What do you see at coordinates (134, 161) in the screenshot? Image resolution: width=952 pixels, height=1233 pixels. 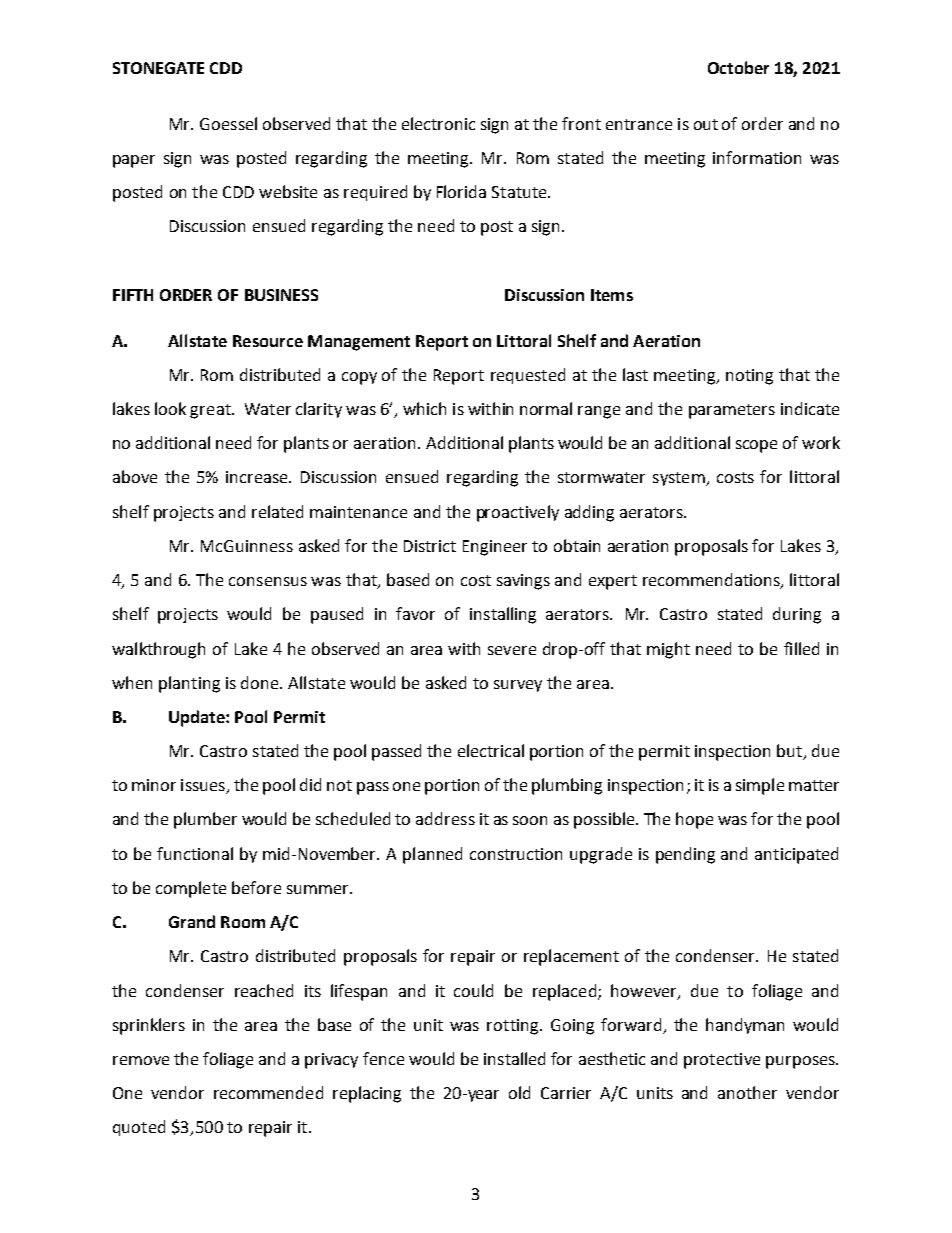 I see `paper` at bounding box center [134, 161].
